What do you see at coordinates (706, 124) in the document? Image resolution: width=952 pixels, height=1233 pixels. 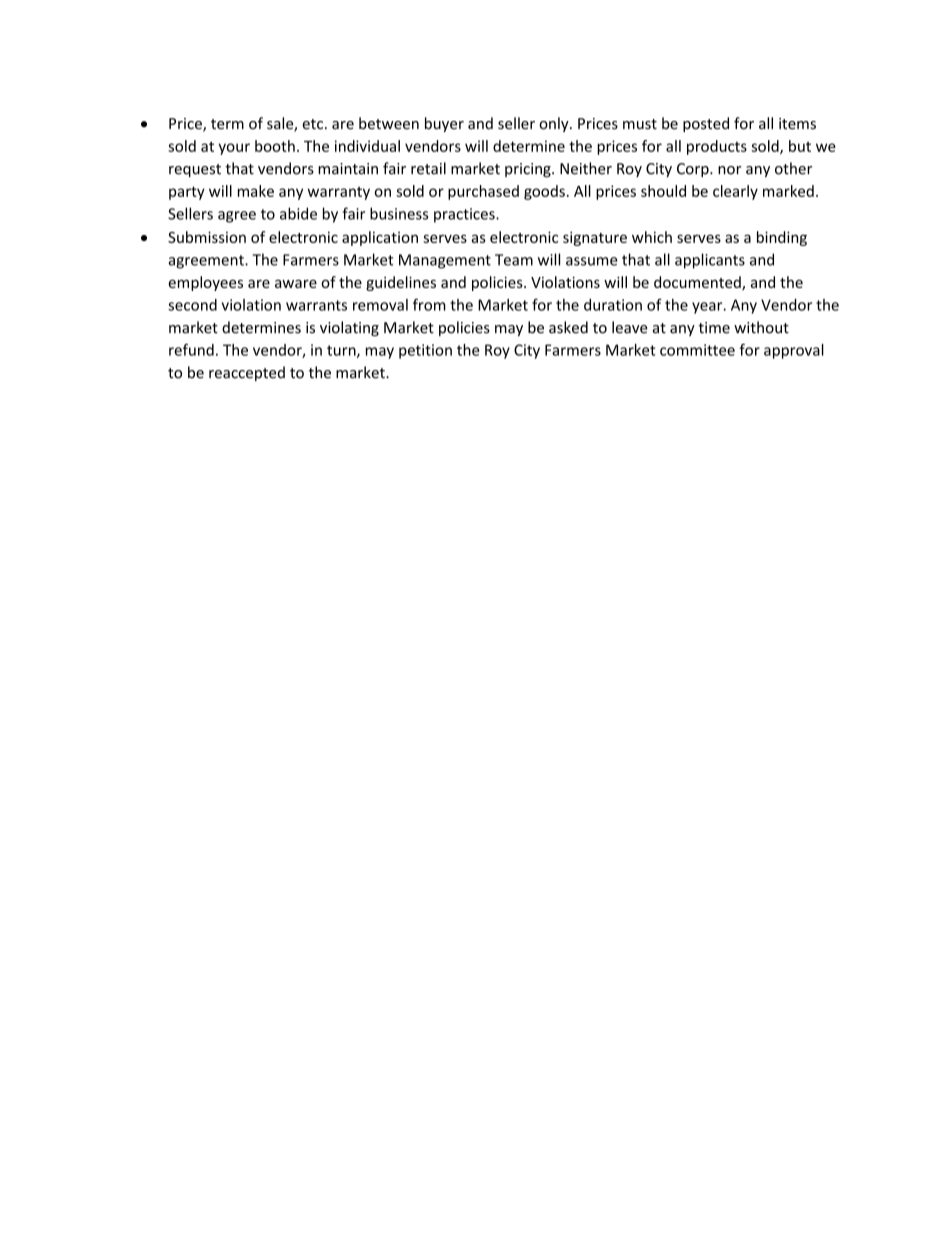 I see `posted` at bounding box center [706, 124].
